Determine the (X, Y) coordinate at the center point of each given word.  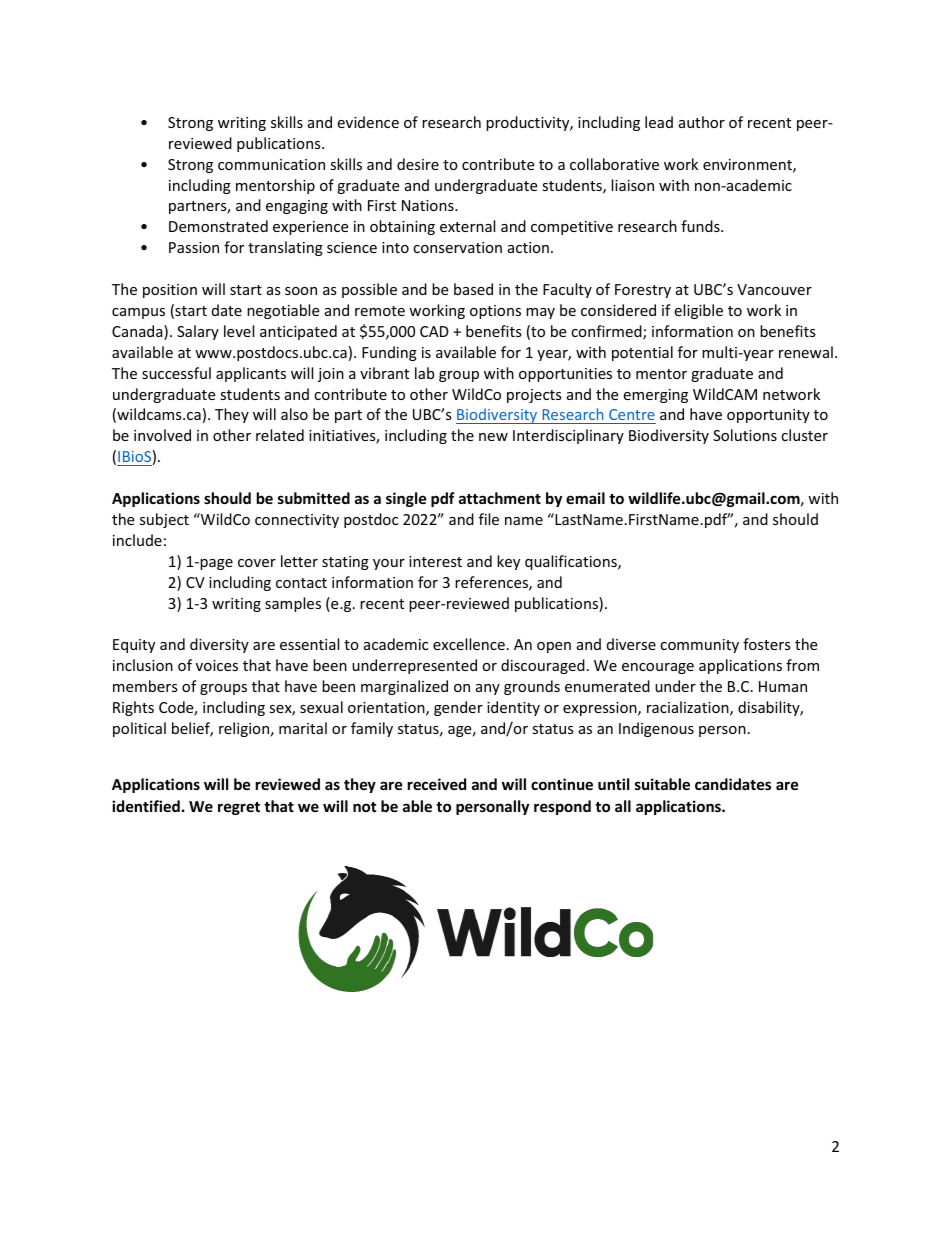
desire (418, 164)
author (702, 122)
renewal (806, 352)
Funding (389, 353)
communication (271, 164)
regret (239, 808)
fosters (767, 644)
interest (435, 561)
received (437, 784)
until (613, 784)
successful (176, 373)
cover (257, 563)
